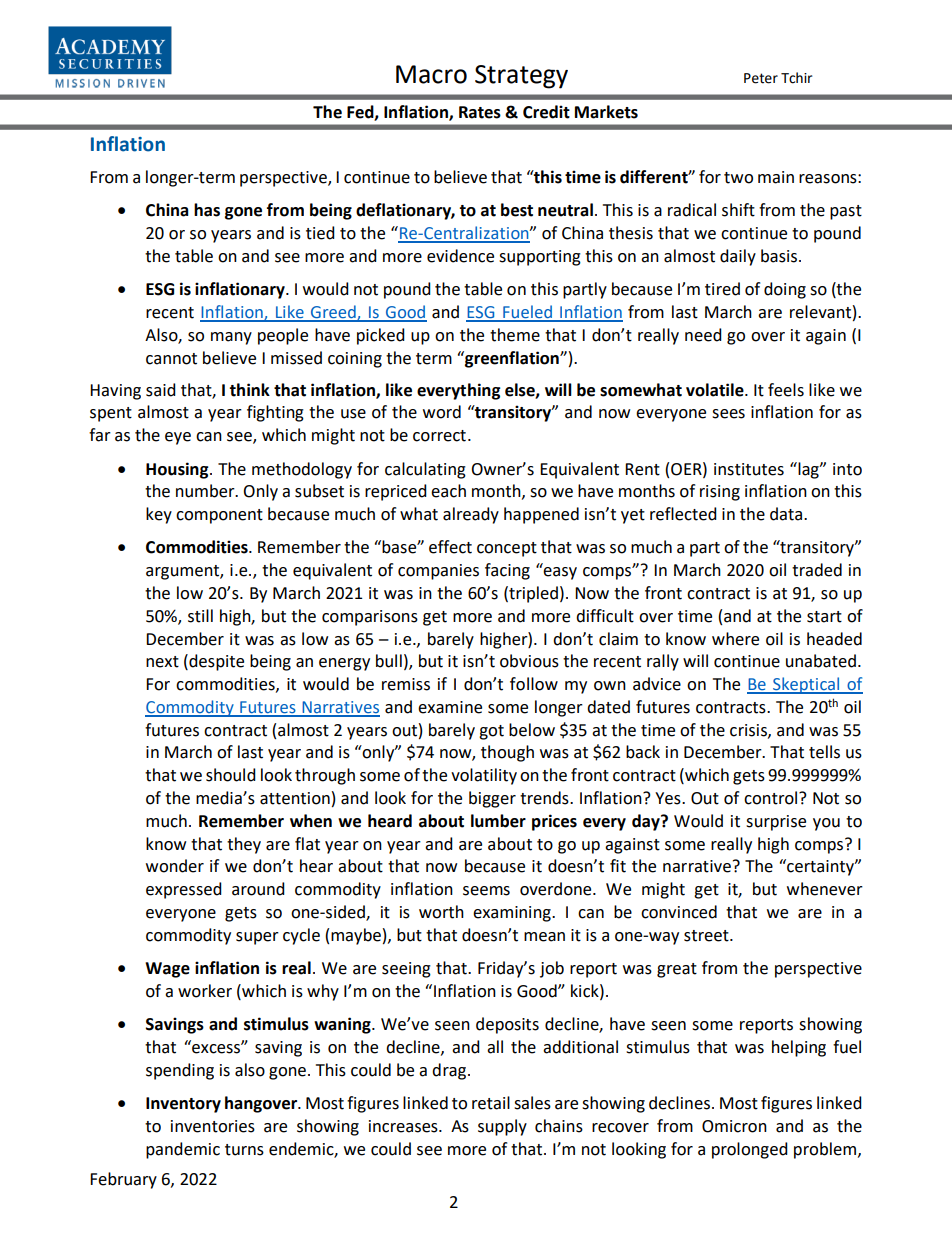 The width and height of the document is (952, 1233). What do you see at coordinates (786, 390) in the document?
I see `feels` at bounding box center [786, 390].
